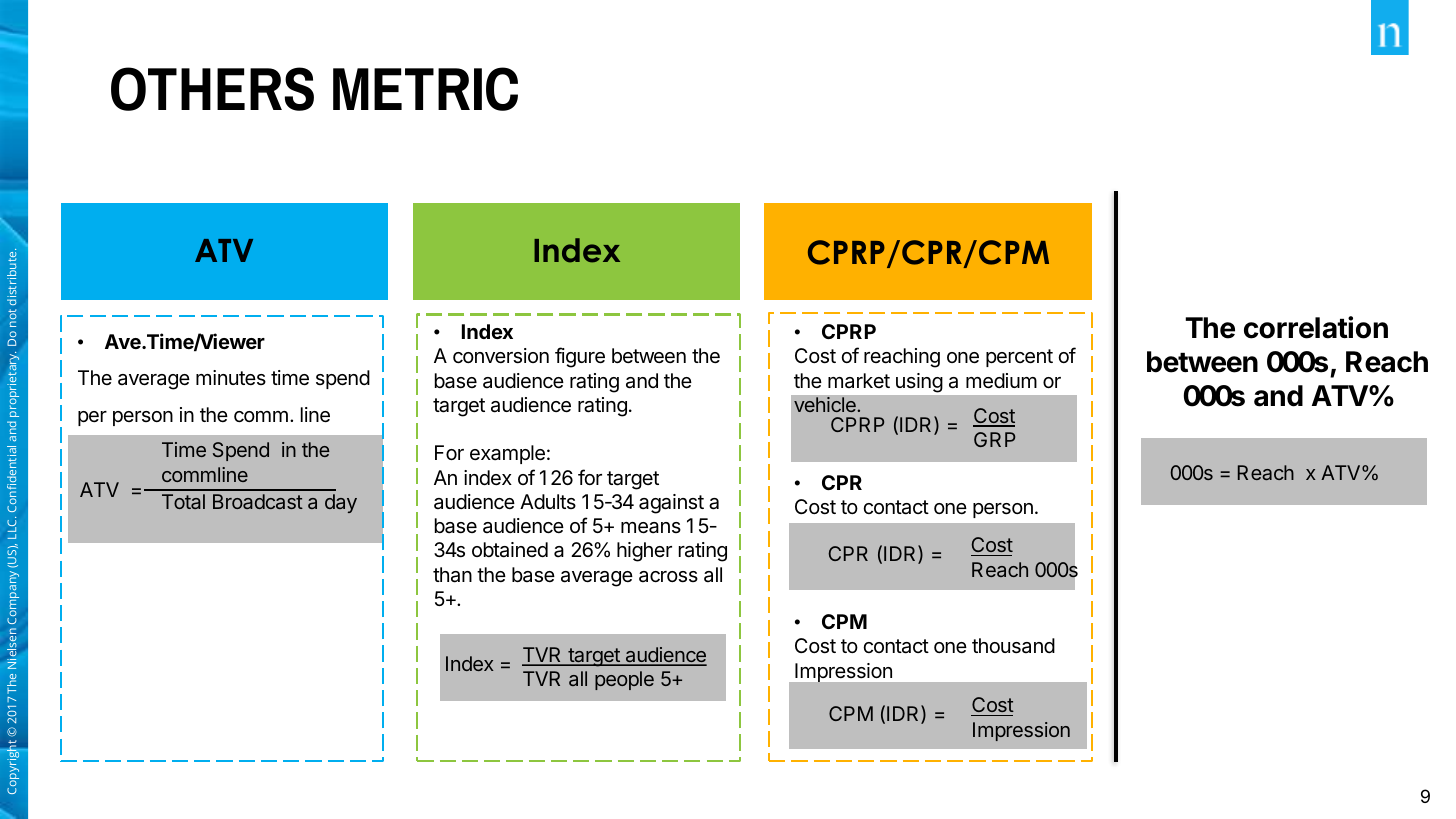 The width and height of the screenshot is (1456, 819). What do you see at coordinates (1019, 358) in the screenshot?
I see `percent` at bounding box center [1019, 358].
